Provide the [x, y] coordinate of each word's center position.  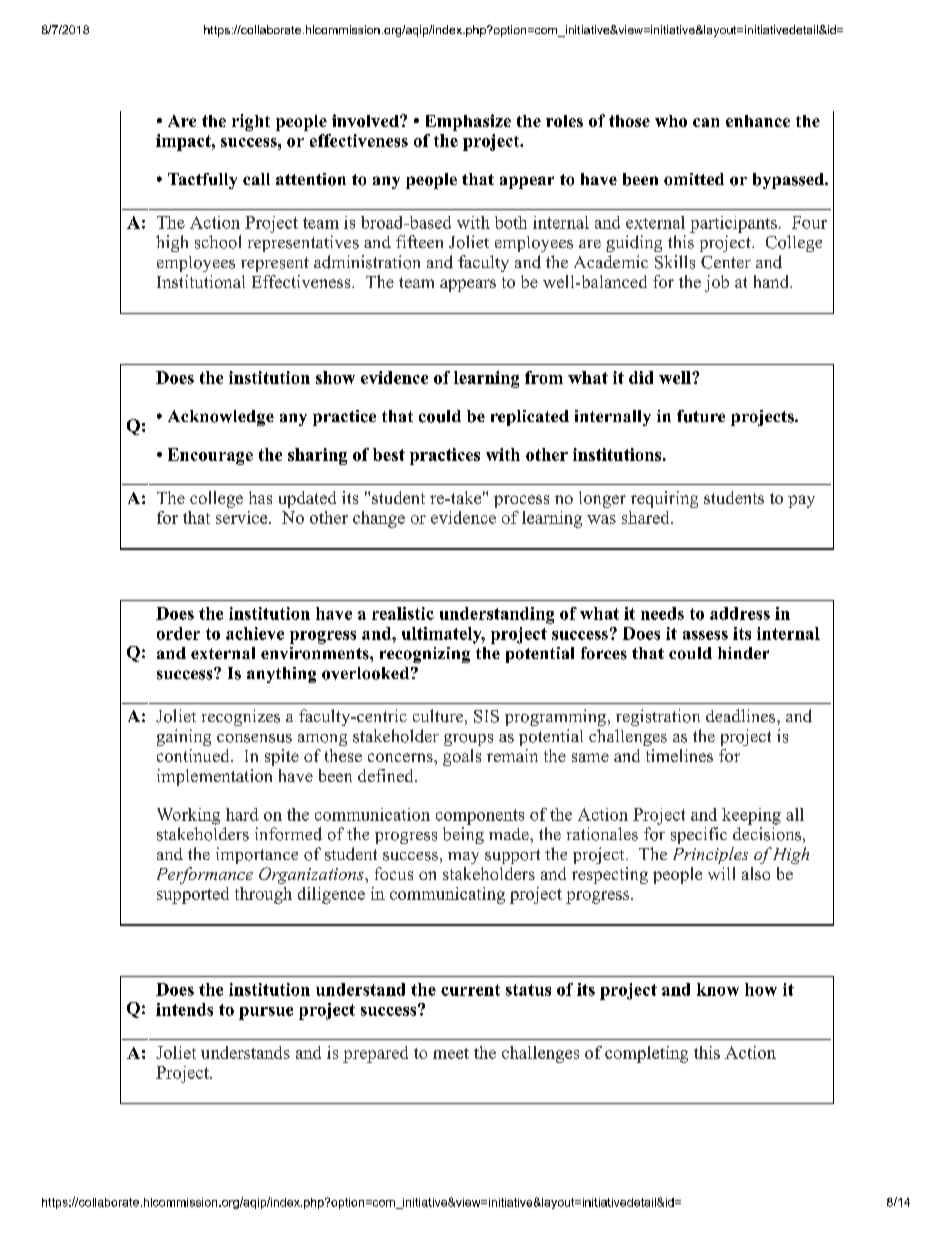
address [740, 613]
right [251, 122]
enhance [758, 121]
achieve [255, 633]
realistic [403, 613]
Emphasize [468, 122]
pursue [266, 1013]
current [470, 990]
